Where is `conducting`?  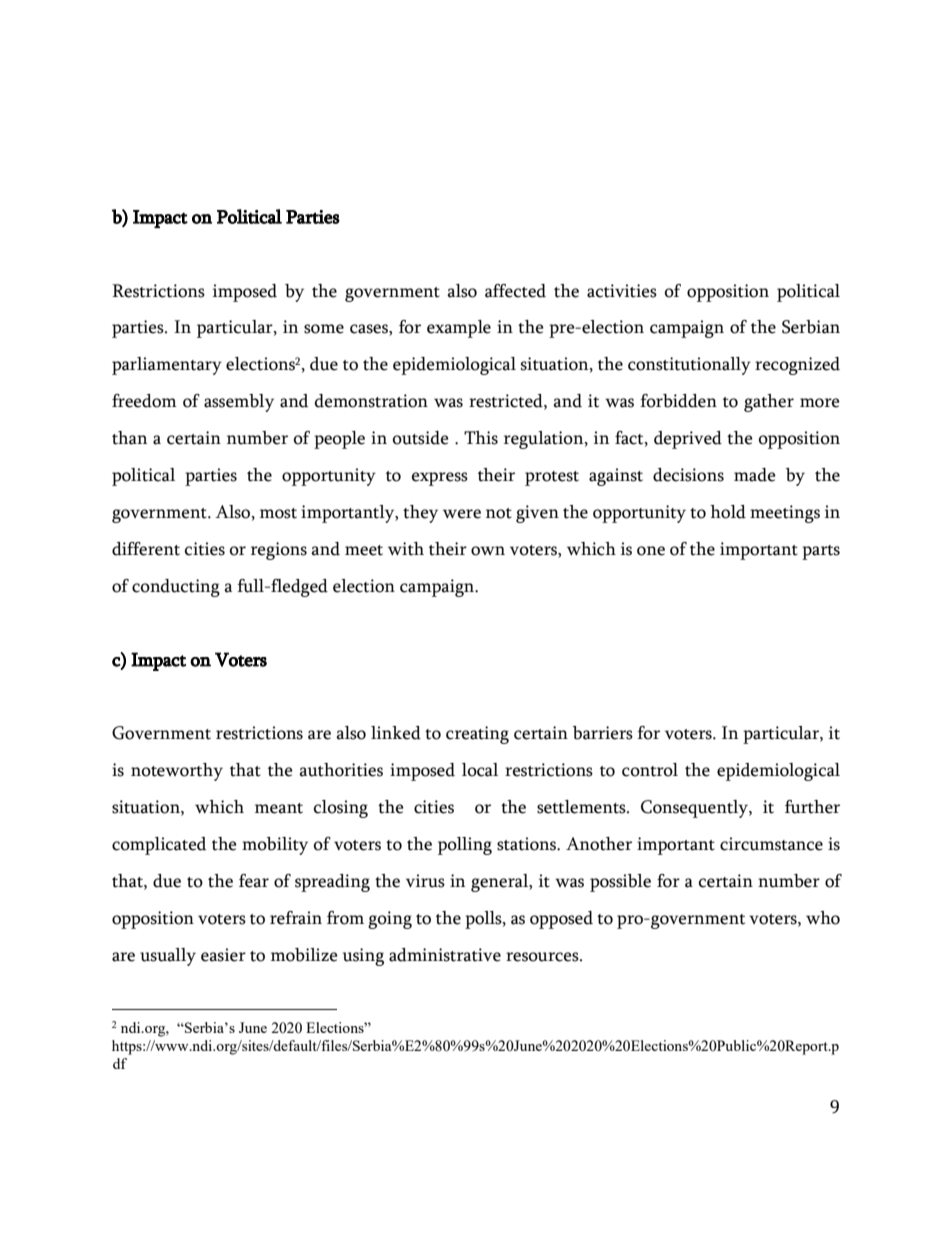 conducting is located at coordinates (176, 588).
